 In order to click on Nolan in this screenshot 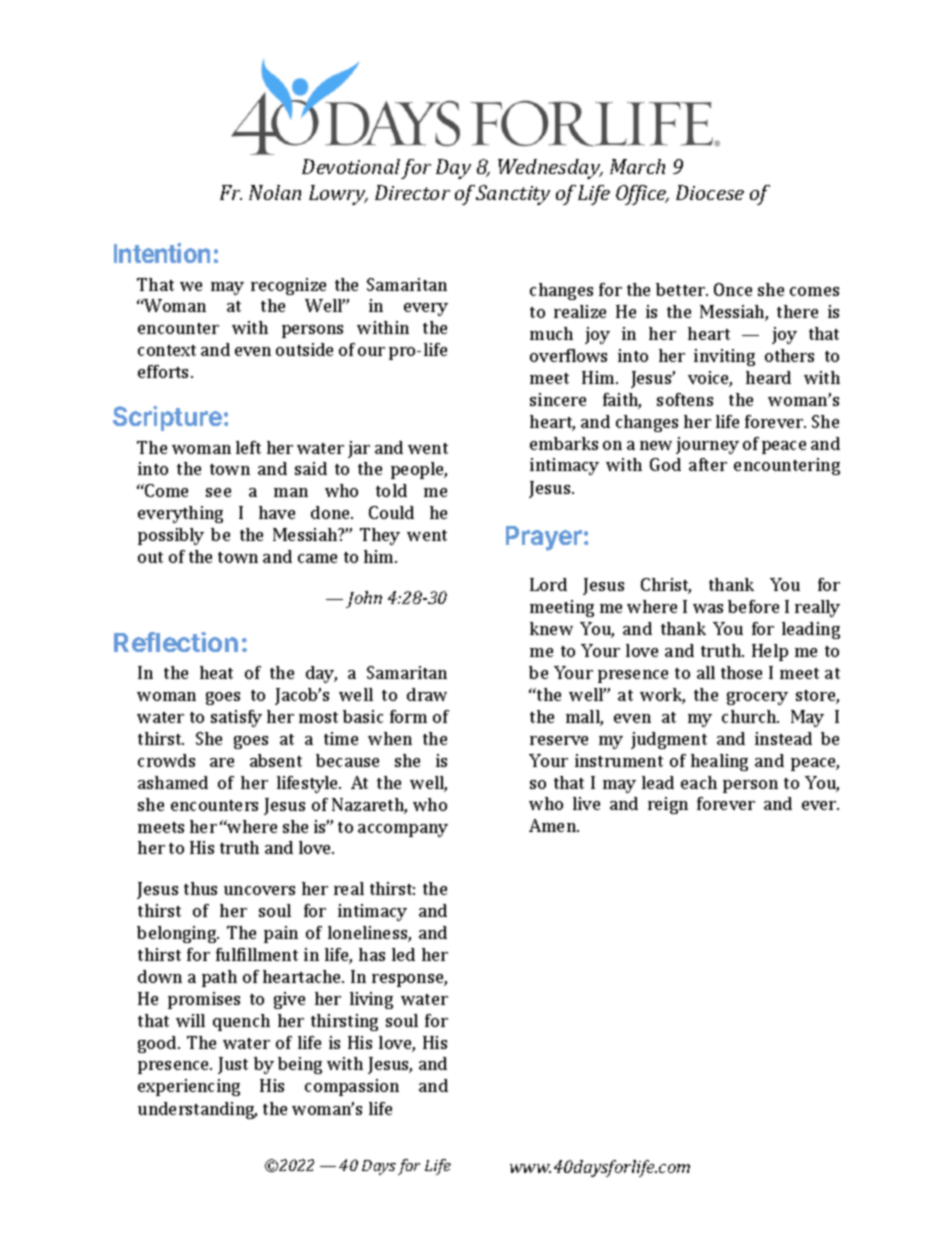, I will do `click(275, 192)`.
